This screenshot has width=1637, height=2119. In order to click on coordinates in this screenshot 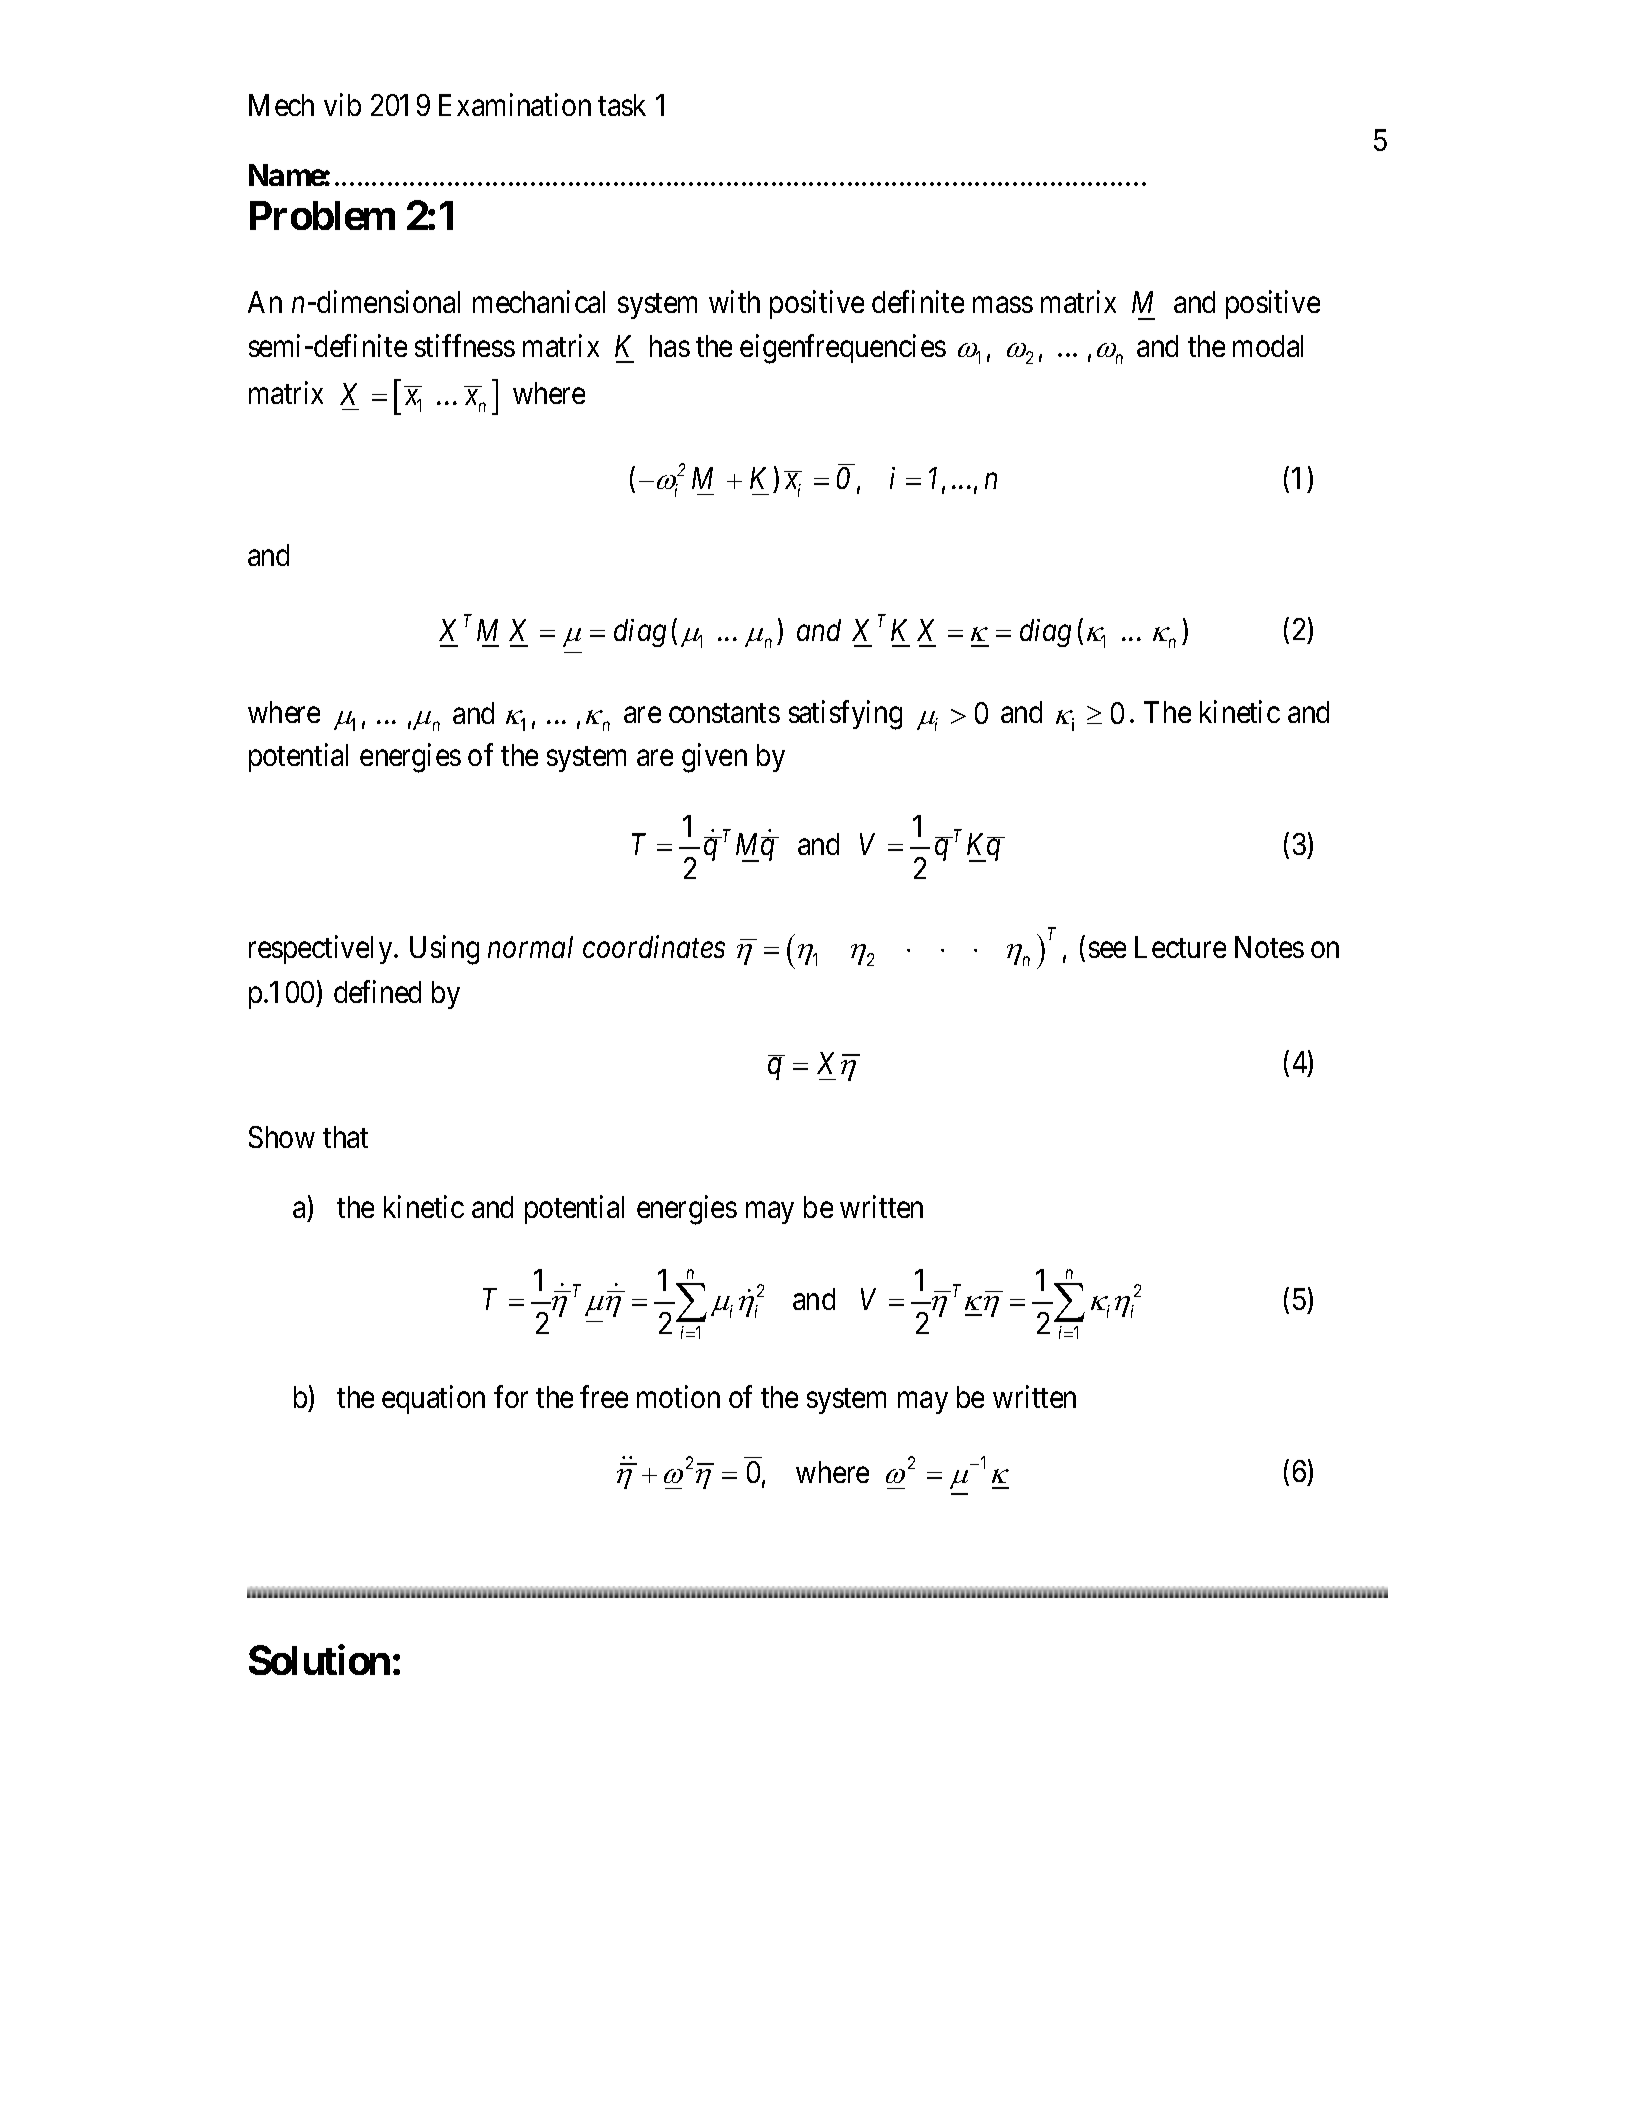, I will do `click(654, 947)`.
